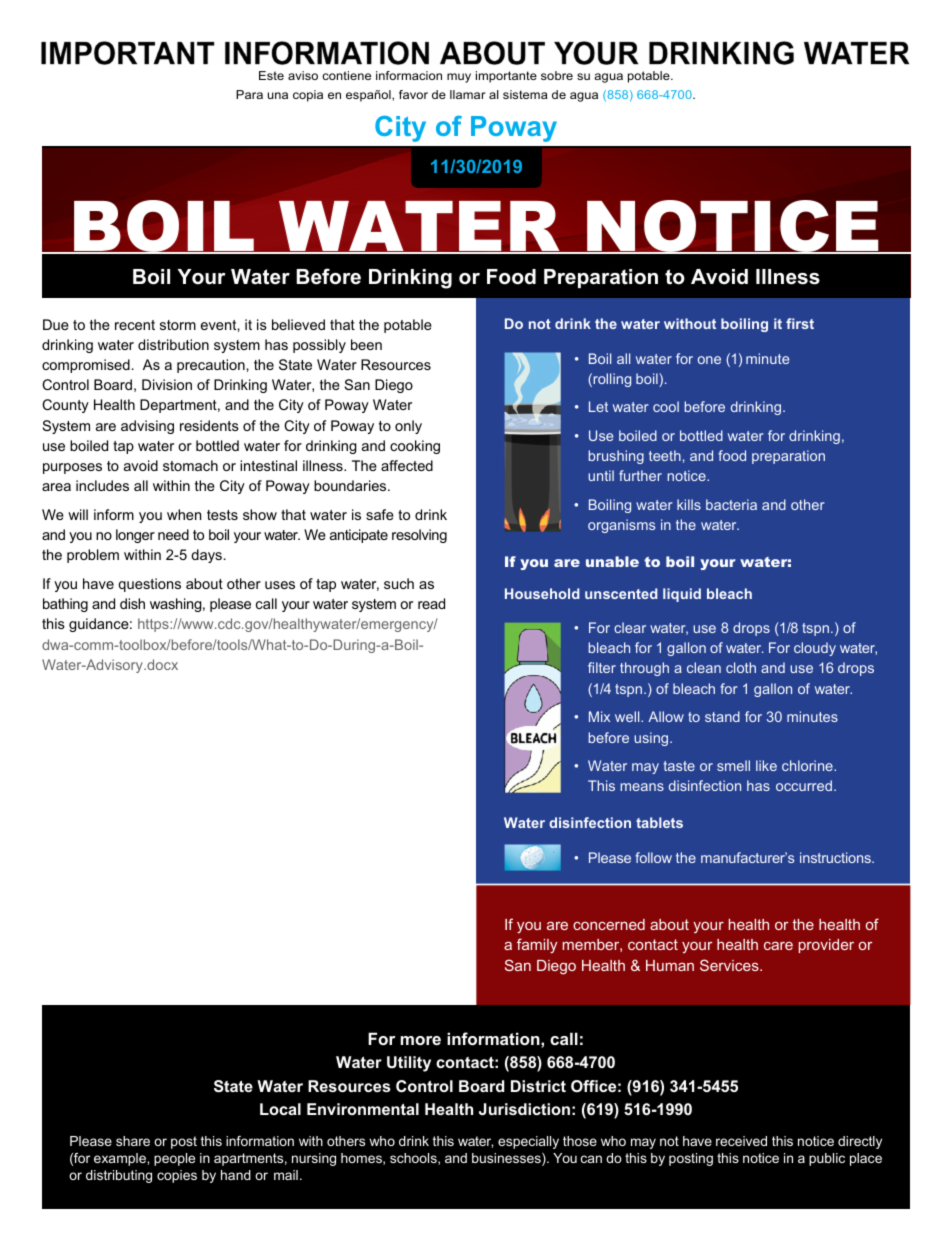  What do you see at coordinates (537, 946) in the screenshot?
I see `family` at bounding box center [537, 946].
